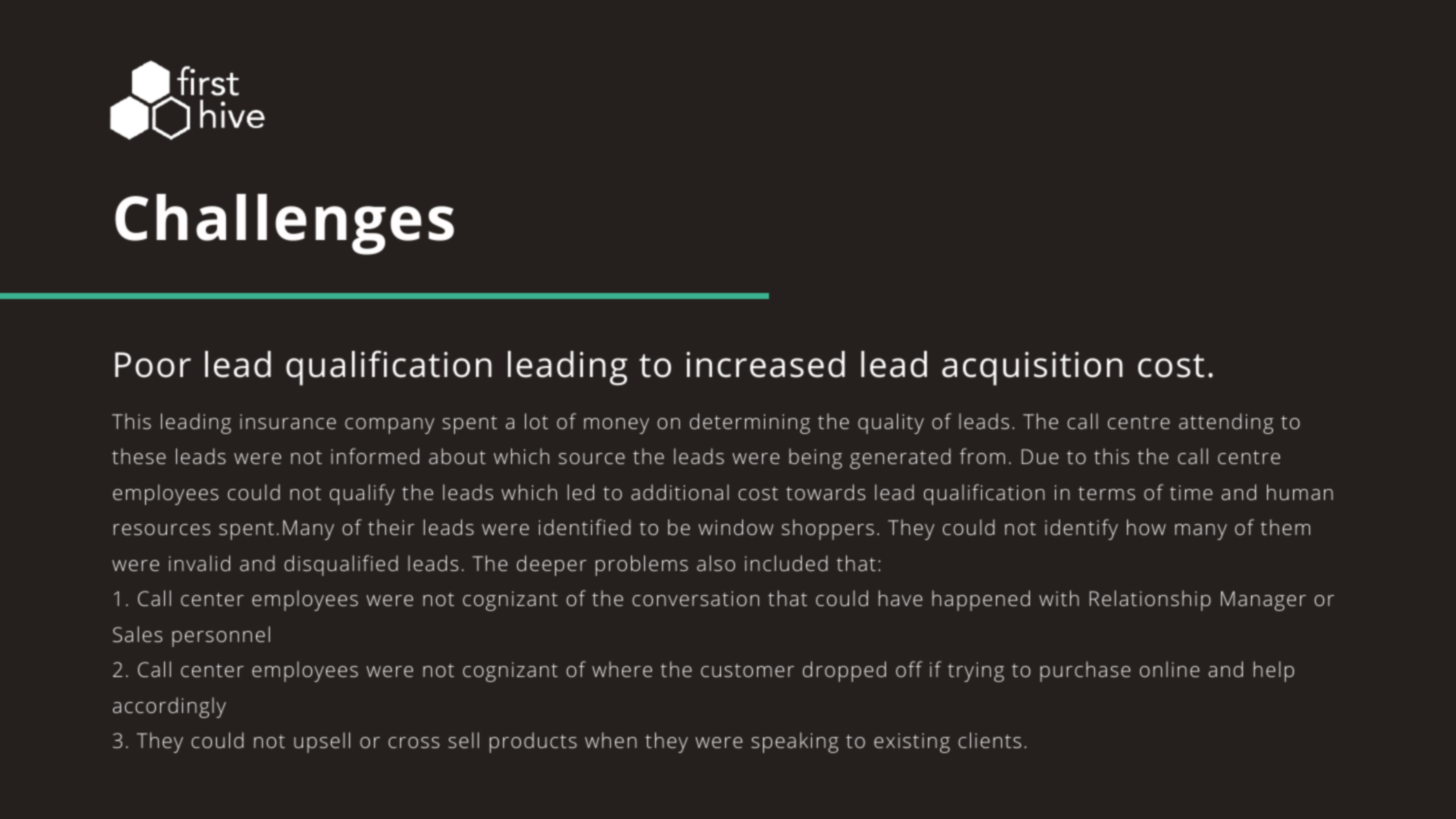 The width and height of the screenshot is (1456, 819). What do you see at coordinates (680, 492) in the screenshot?
I see `additional` at bounding box center [680, 492].
